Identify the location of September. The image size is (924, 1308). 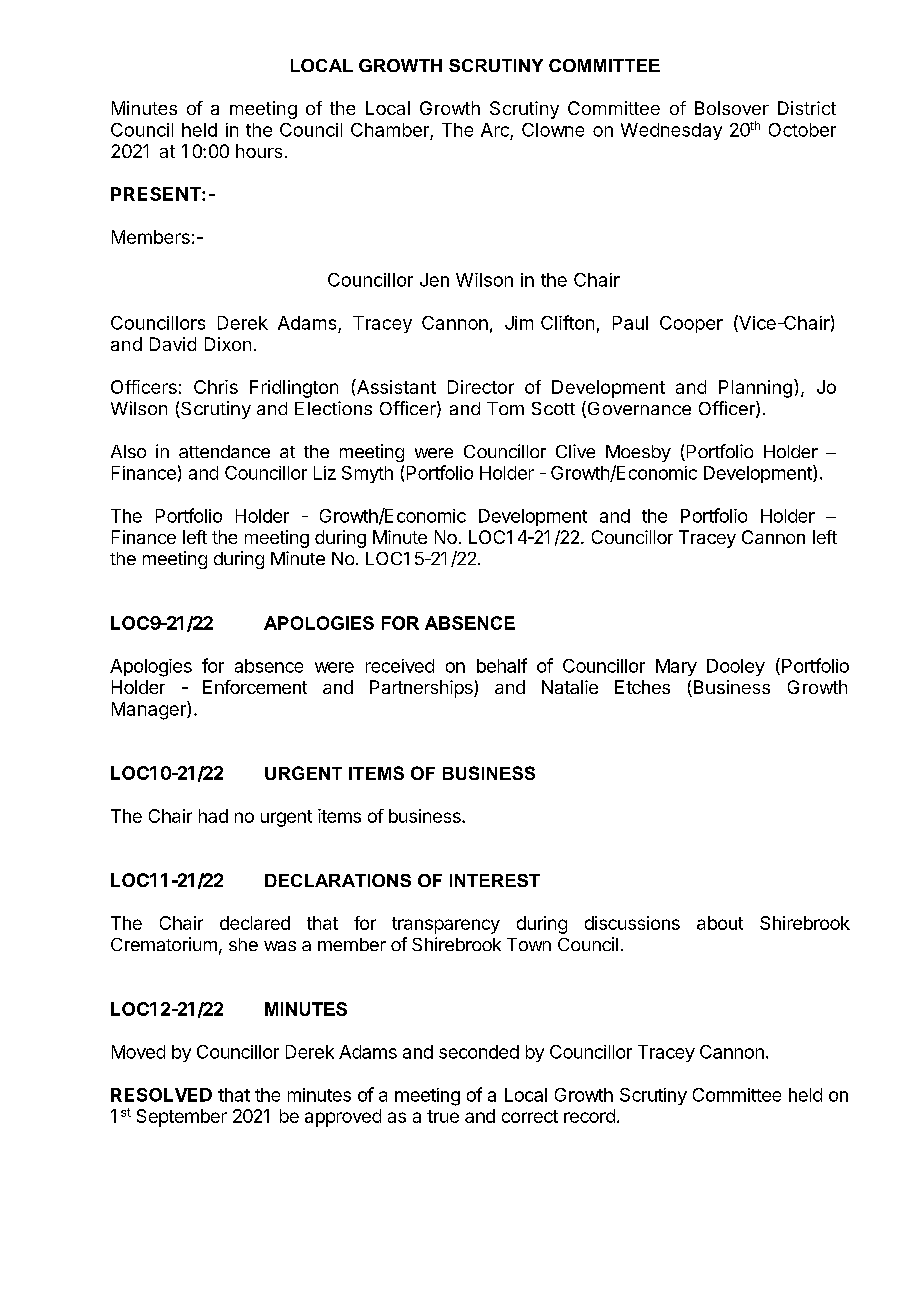
(182, 1118).
